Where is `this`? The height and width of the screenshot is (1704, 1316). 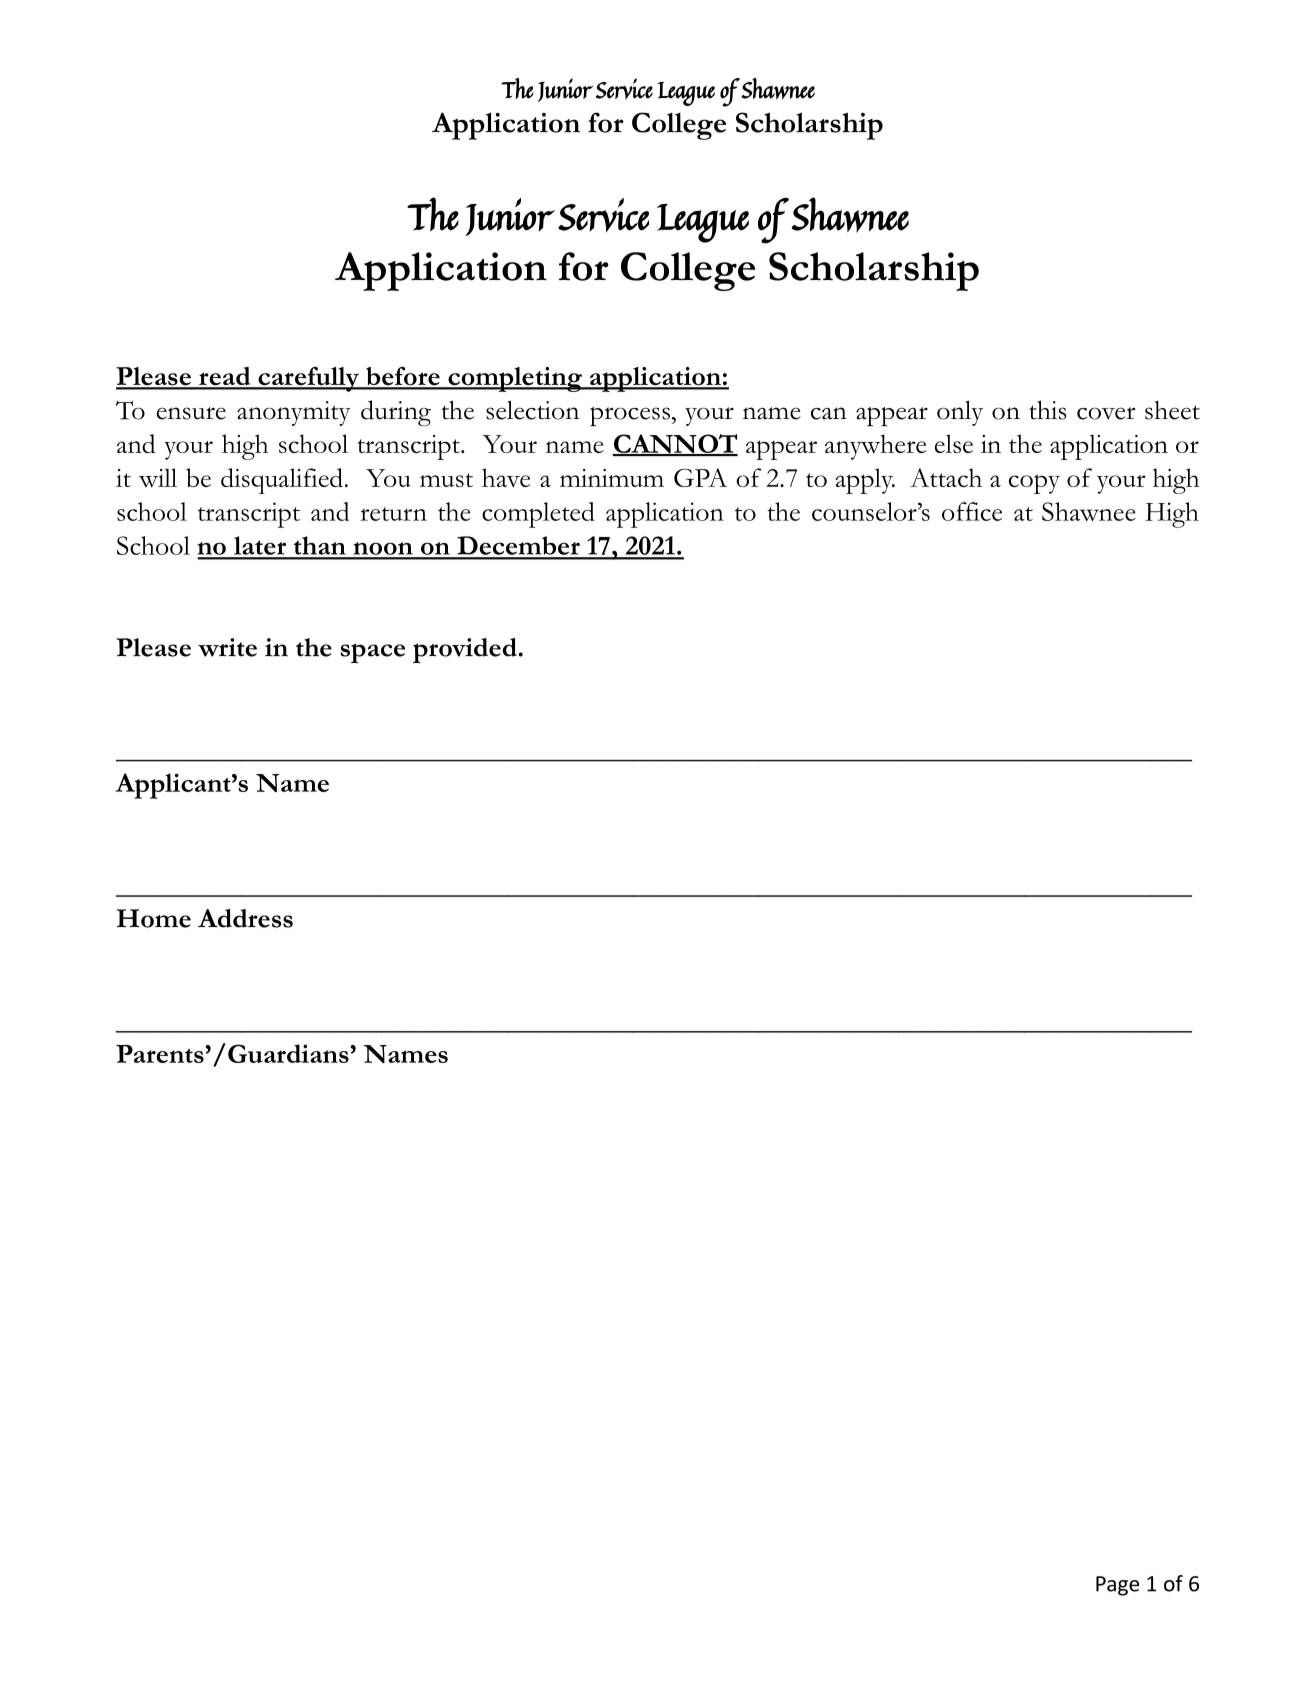
this is located at coordinates (1047, 410).
